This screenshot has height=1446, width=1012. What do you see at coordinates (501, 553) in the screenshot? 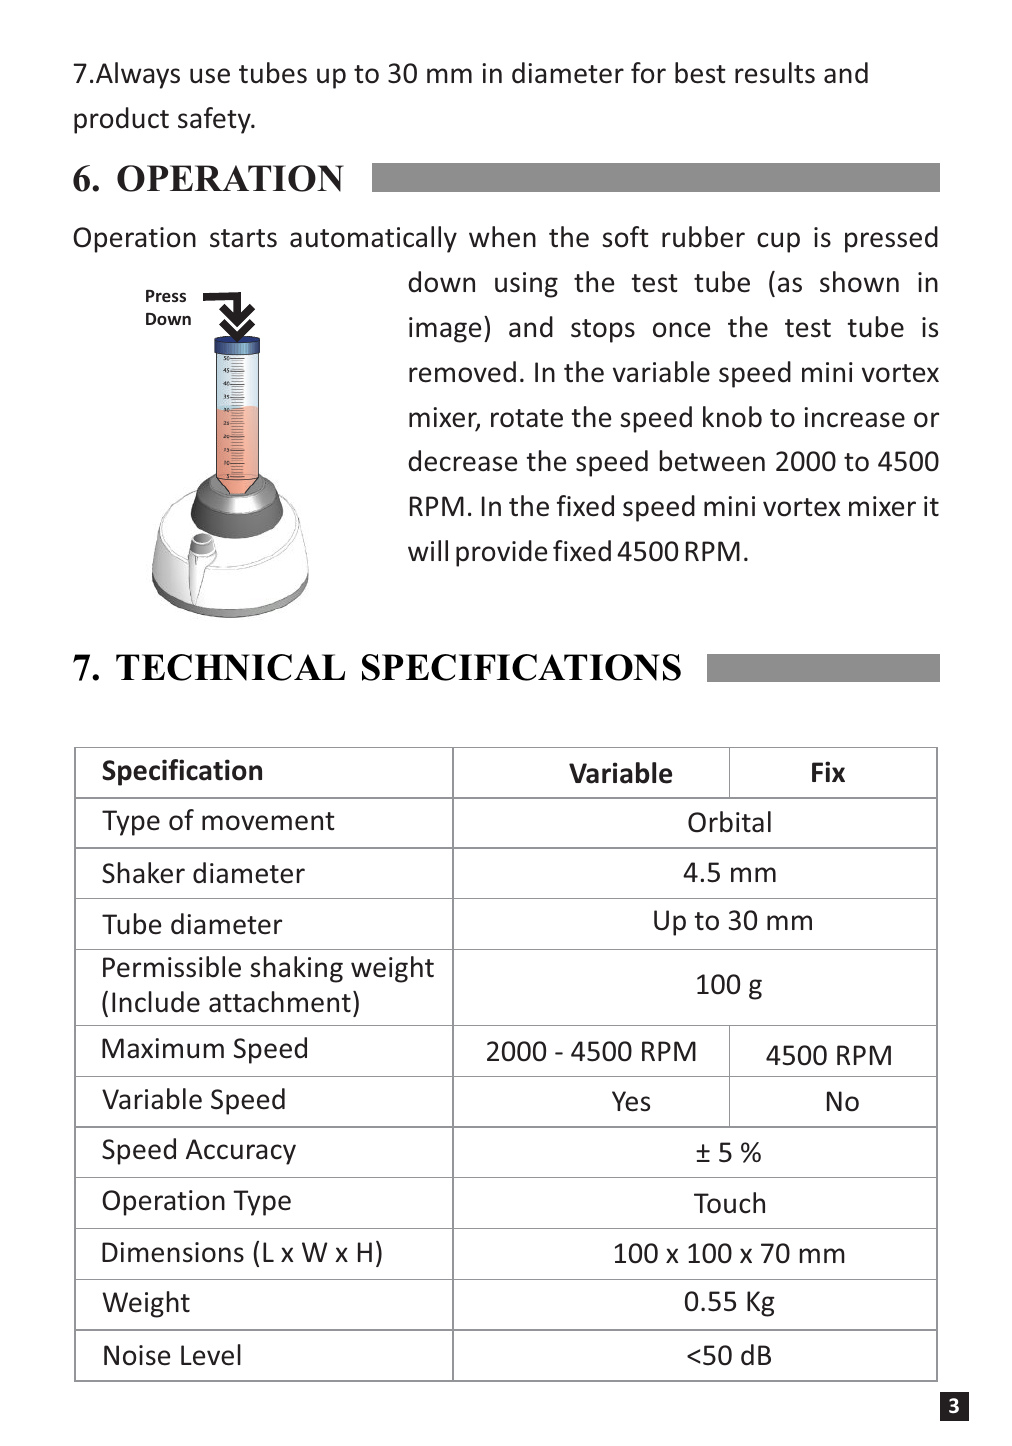
I see `provide` at bounding box center [501, 553].
